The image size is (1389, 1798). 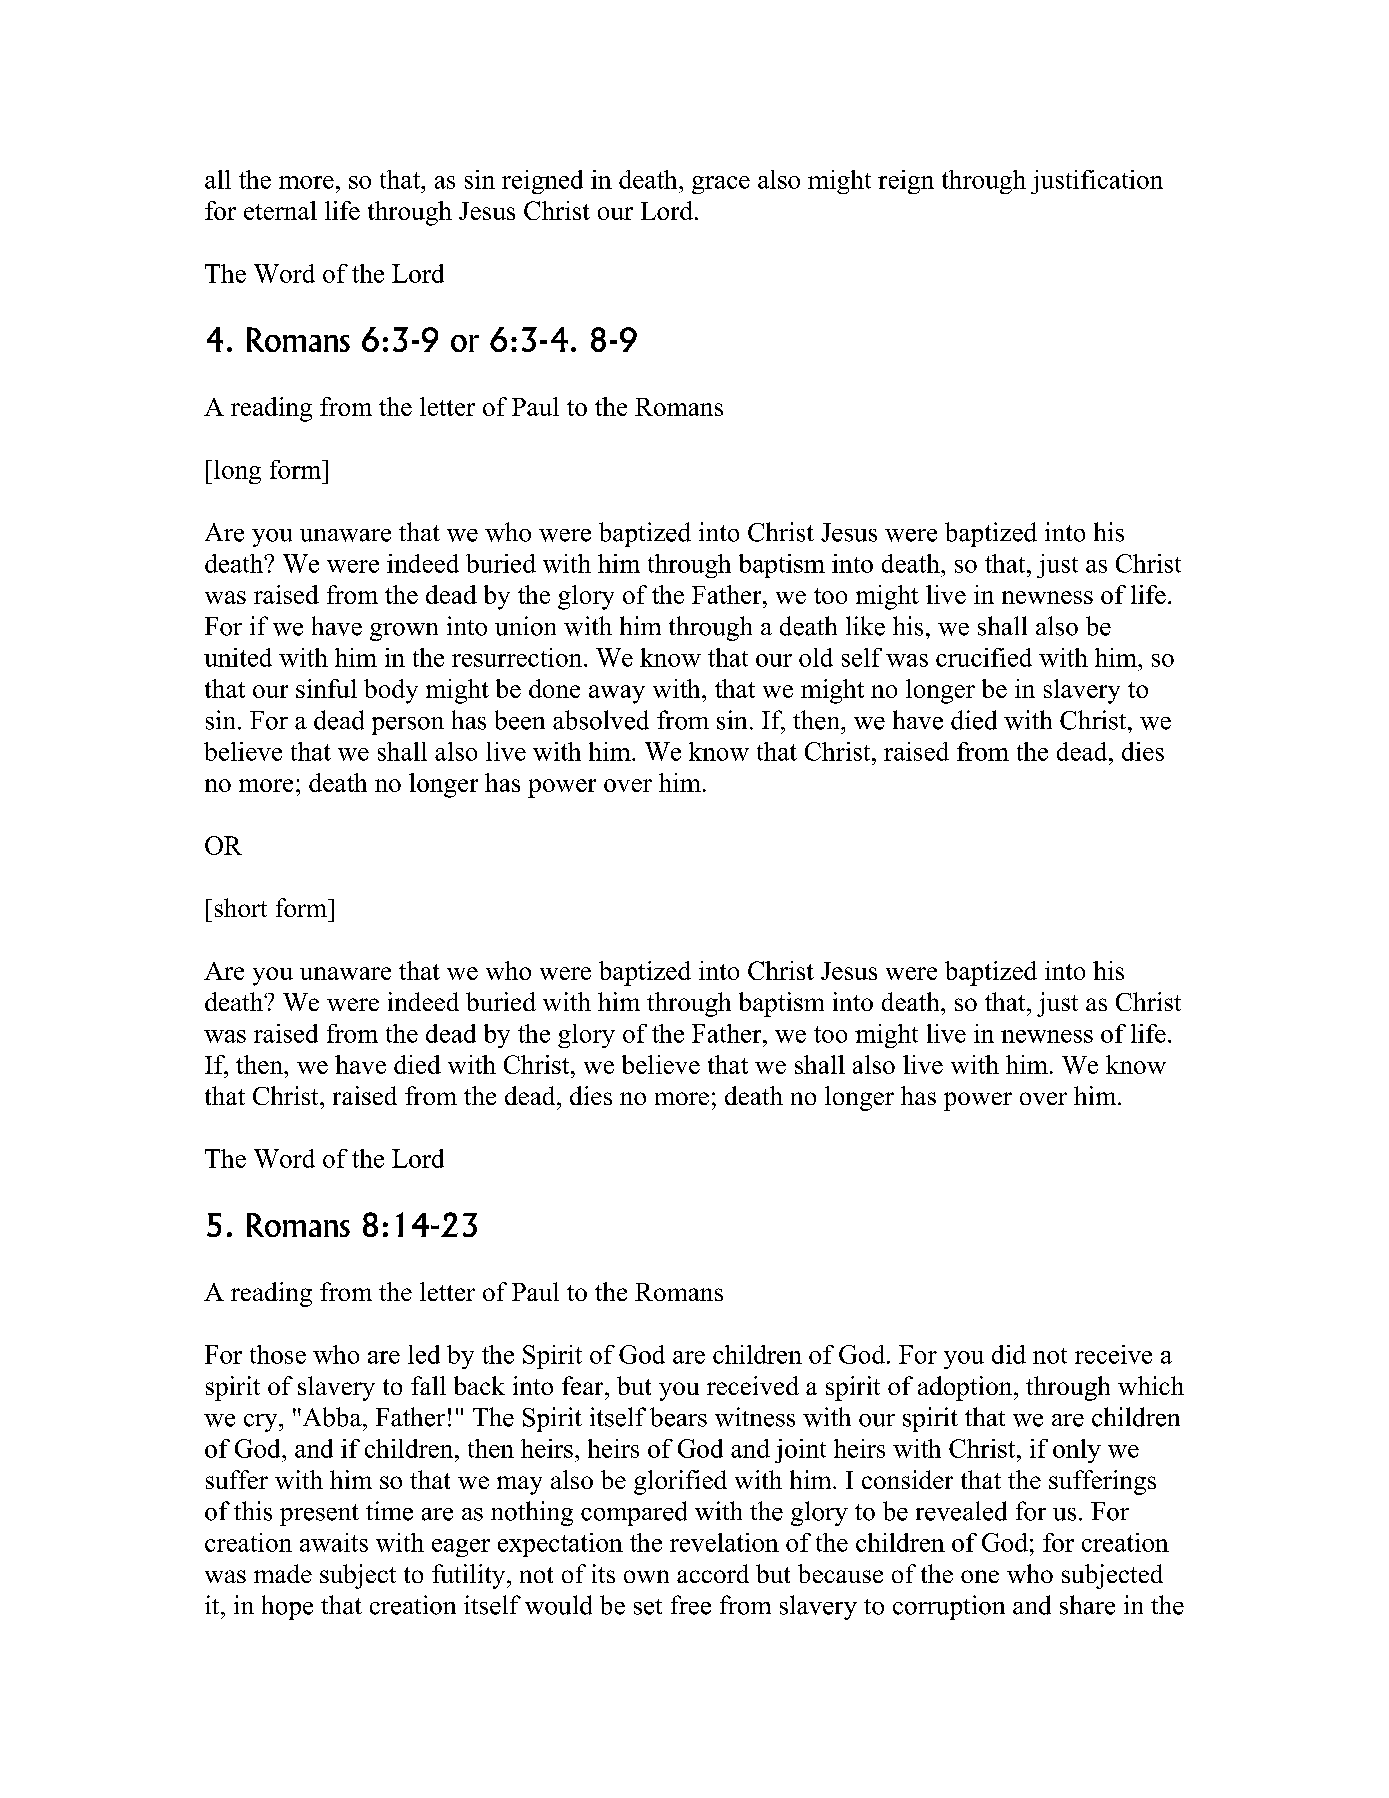 I want to click on awaits, so click(x=334, y=1542).
